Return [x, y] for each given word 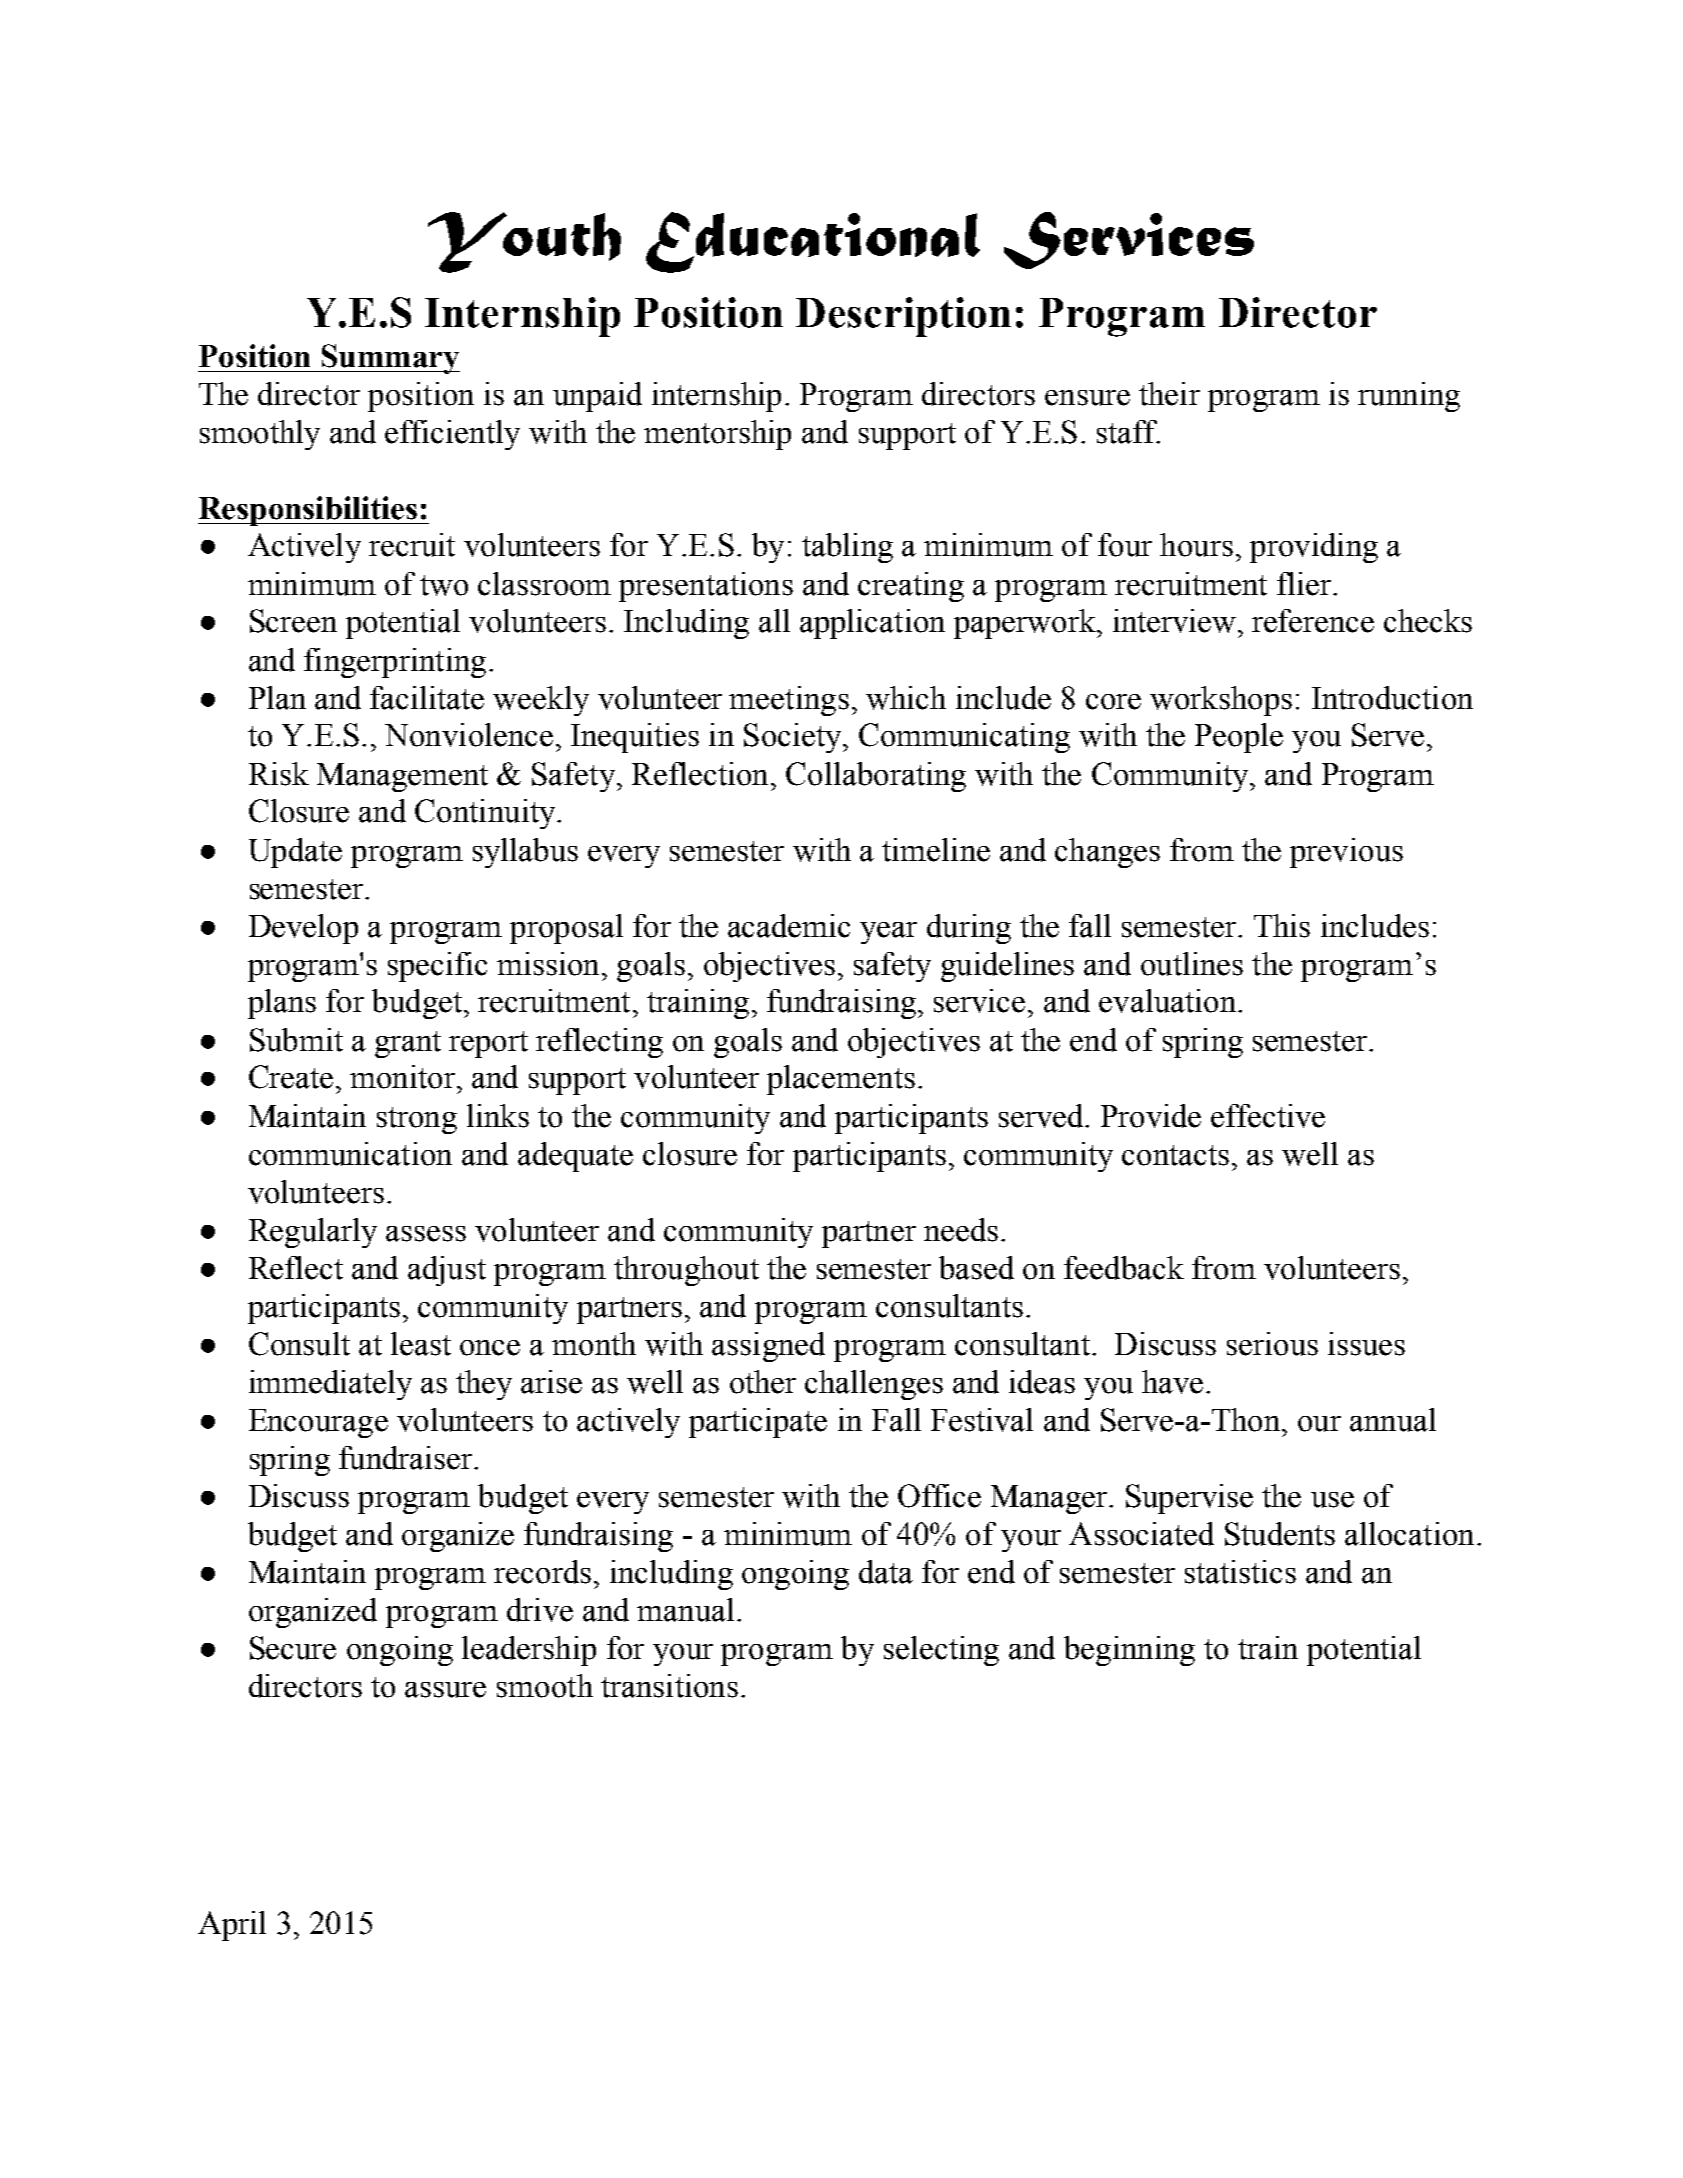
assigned [768, 1347]
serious [1272, 1344]
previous [1346, 853]
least [421, 1344]
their [1169, 394]
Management [402, 777]
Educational [813, 242]
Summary [389, 359]
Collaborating [876, 777]
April [232, 1926]
